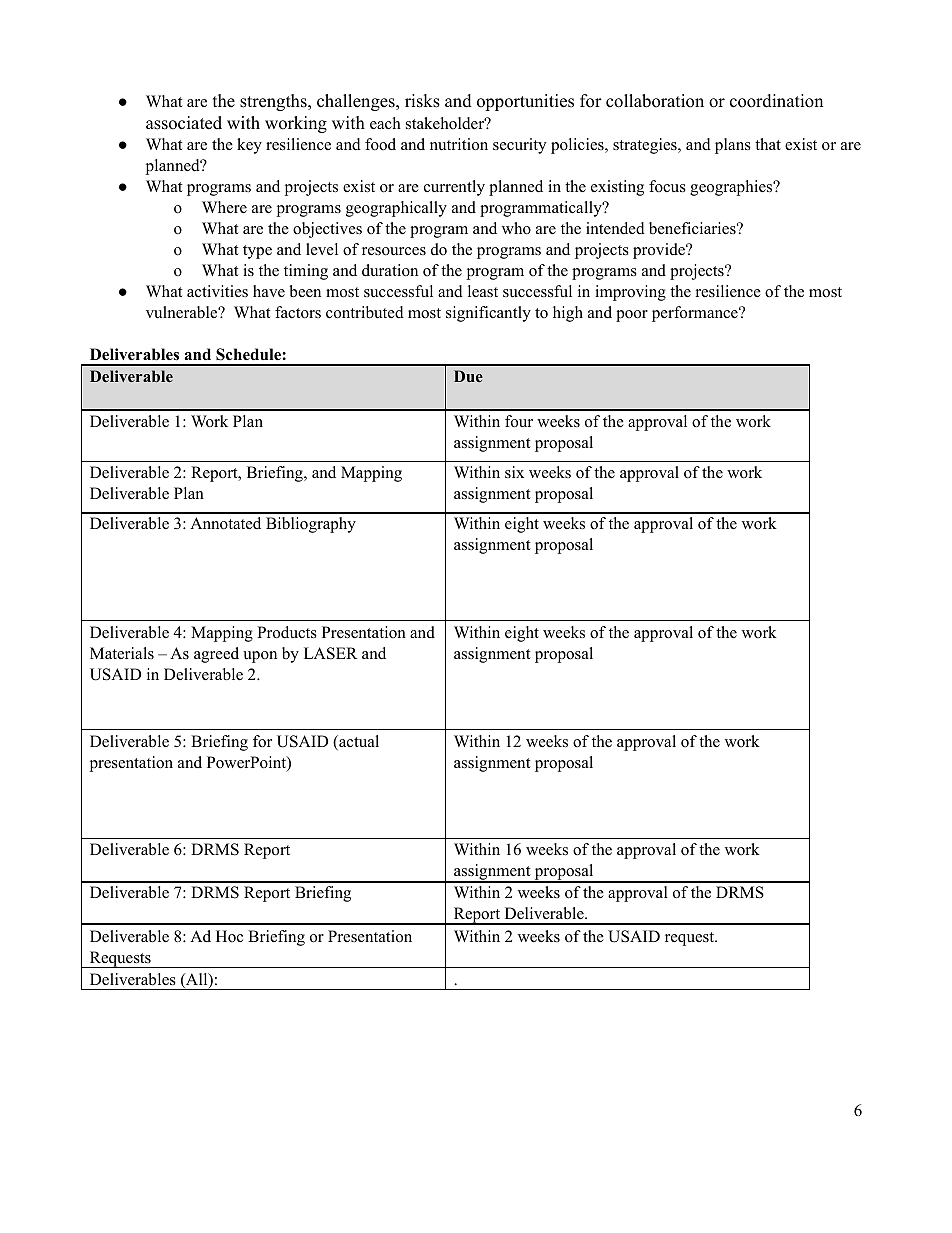 Image resolution: width=952 pixels, height=1233 pixels. I want to click on performance, so click(696, 314).
